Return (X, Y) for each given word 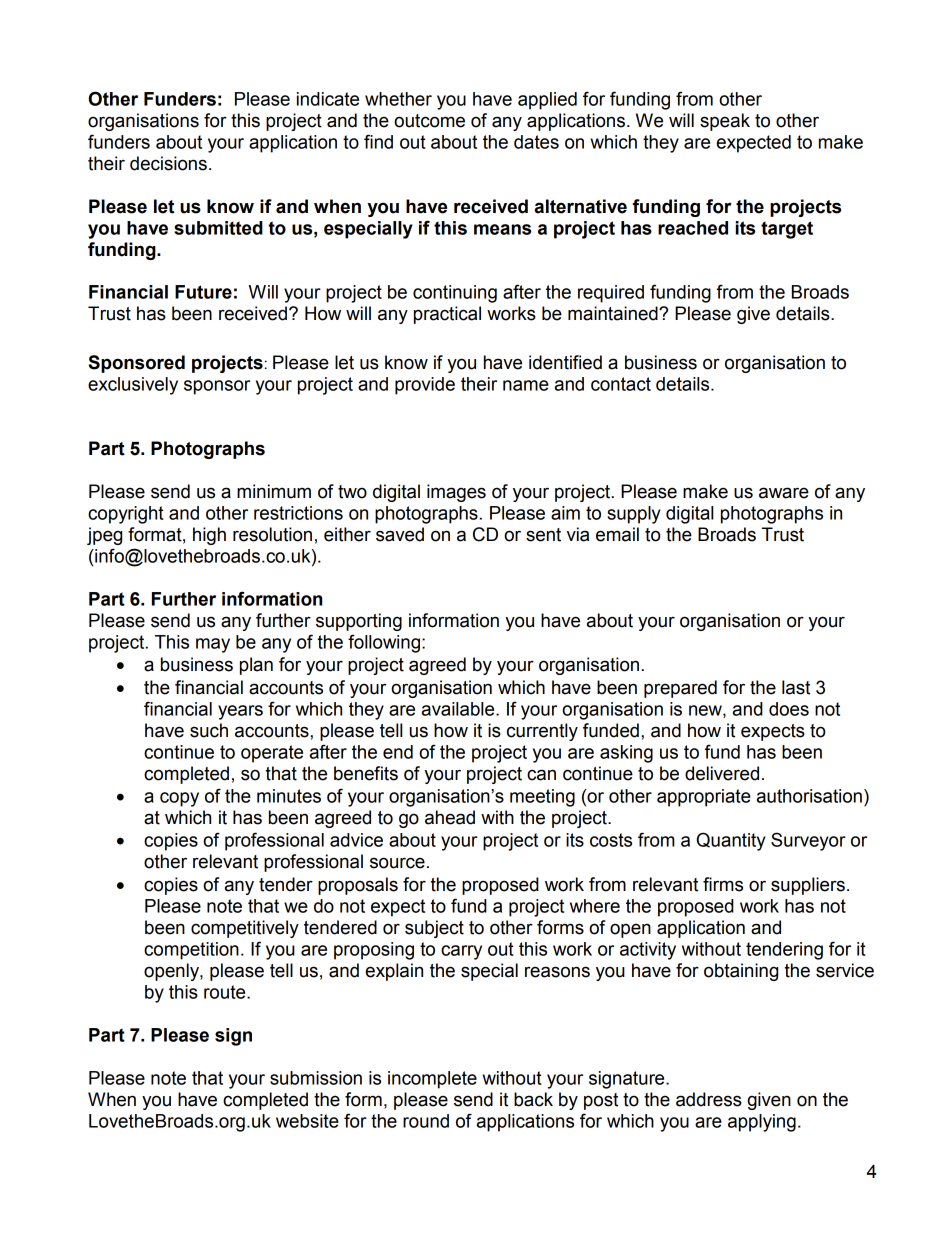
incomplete (432, 1080)
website (307, 1121)
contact (621, 384)
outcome (429, 121)
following (384, 643)
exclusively (133, 386)
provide (425, 386)
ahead (450, 817)
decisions (168, 163)
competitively (245, 929)
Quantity (731, 841)
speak (725, 122)
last (796, 687)
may (213, 645)
